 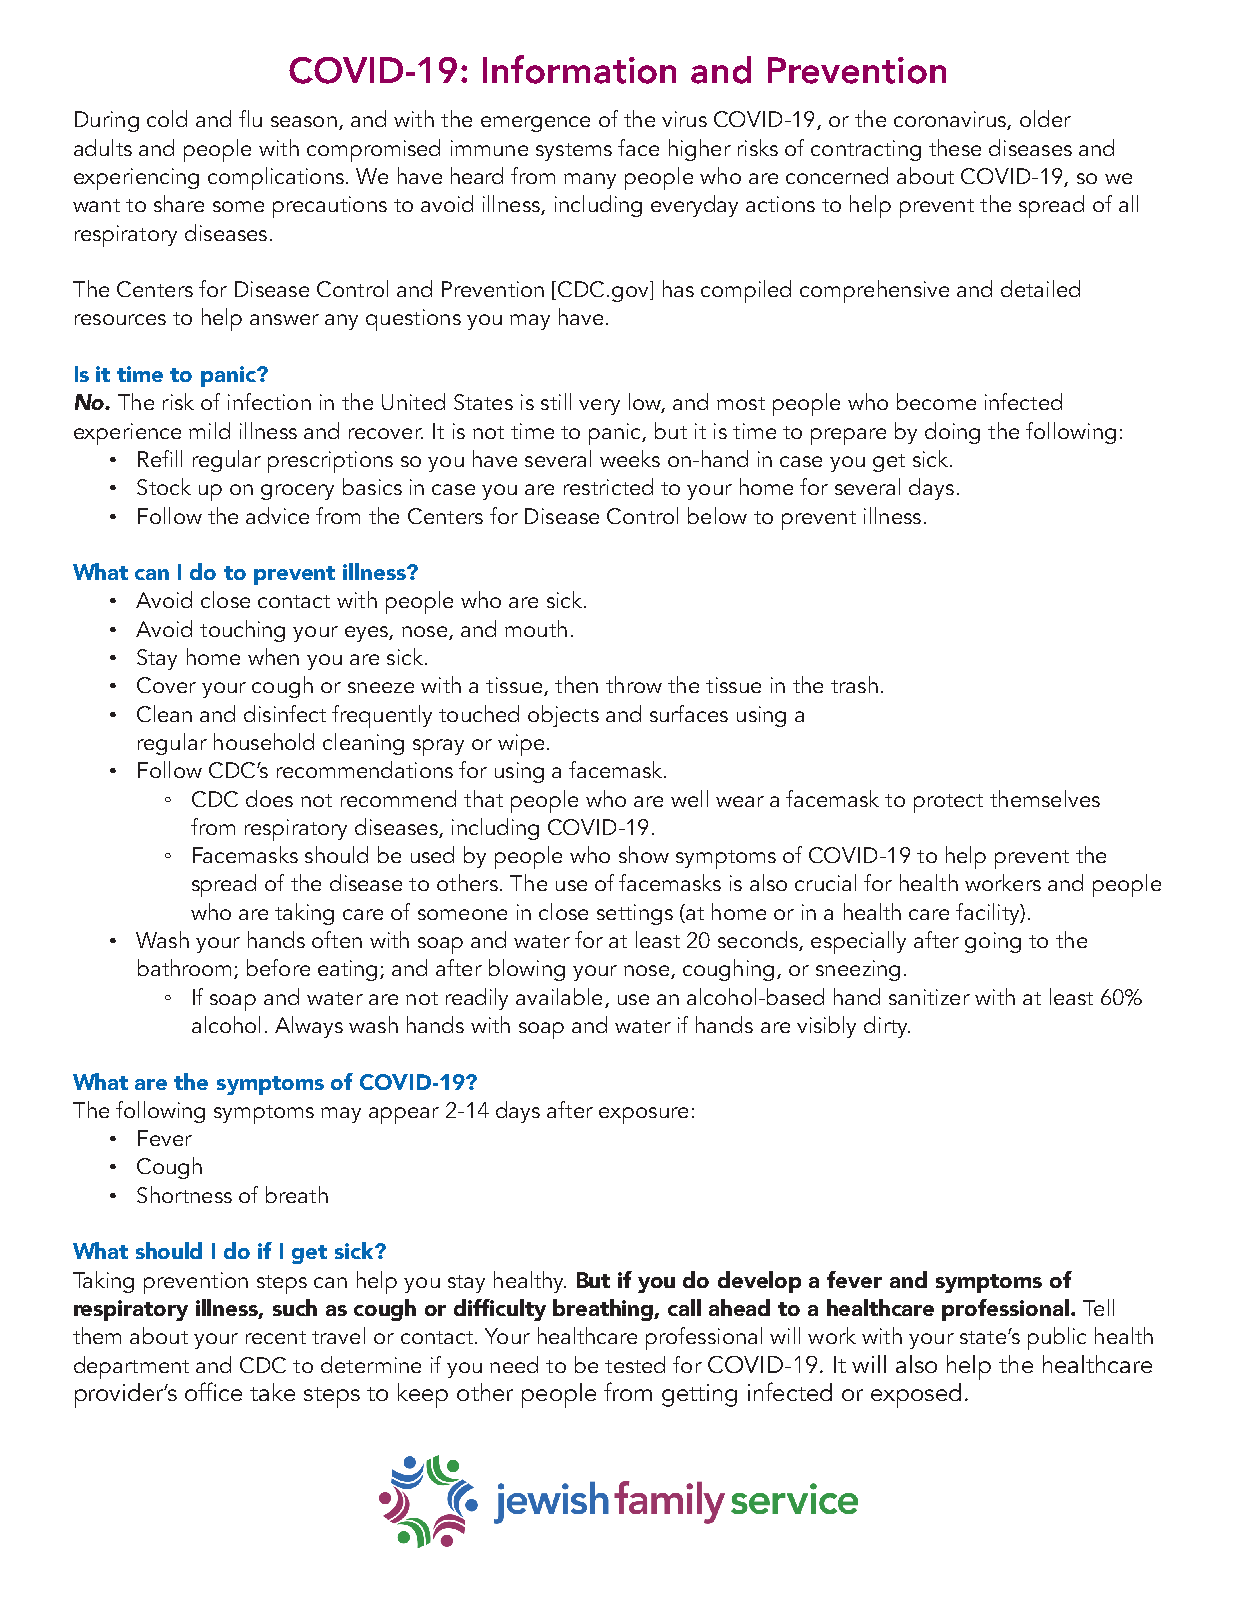 I want to click on these, so click(x=955, y=147).
